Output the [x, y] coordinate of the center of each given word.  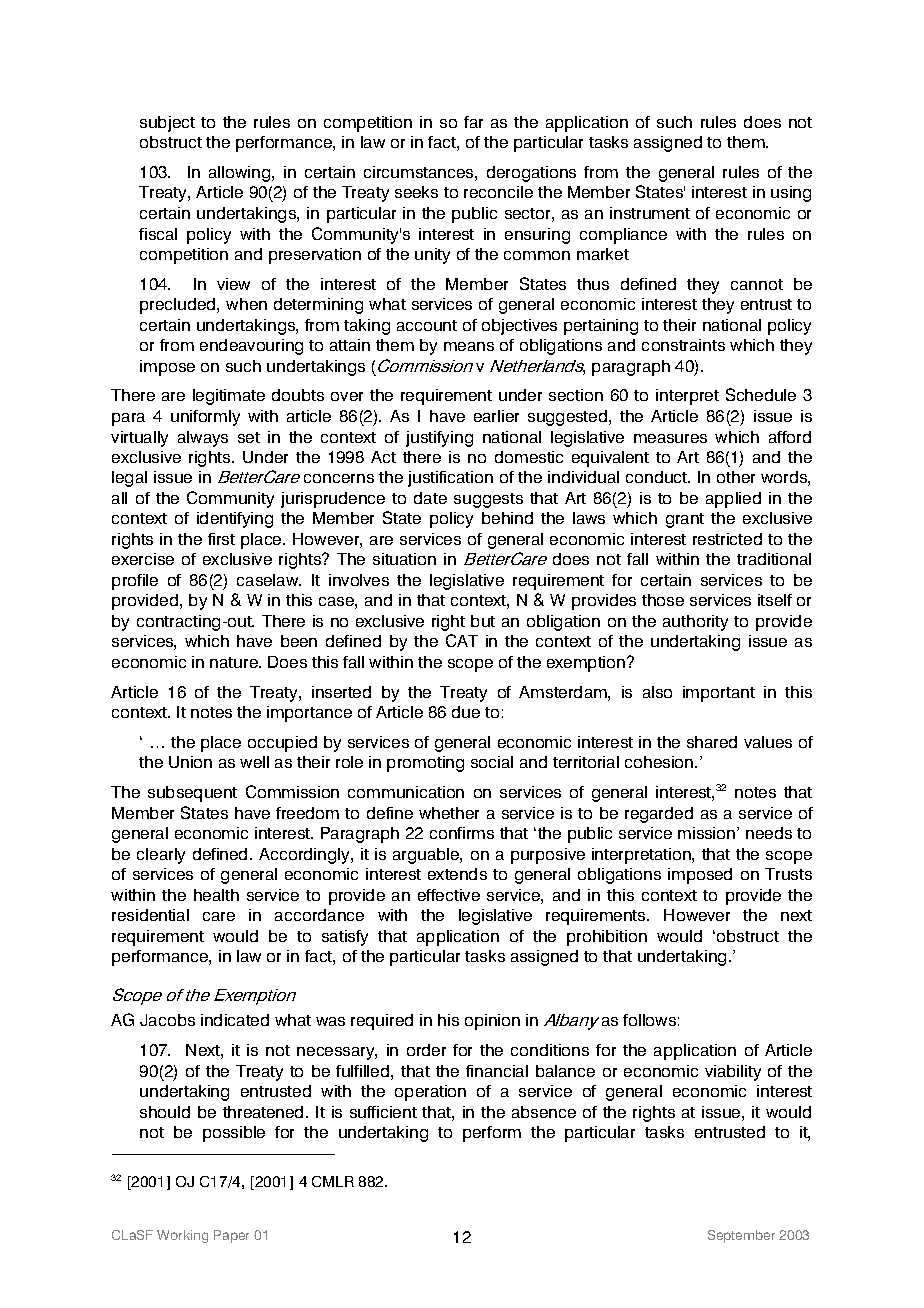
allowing [241, 174]
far [473, 122]
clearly [161, 856]
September [741, 1236]
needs [769, 833]
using [791, 194]
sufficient [383, 1112]
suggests [488, 500]
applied [733, 500]
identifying [235, 520]
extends [457, 874]
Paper [231, 1236]
